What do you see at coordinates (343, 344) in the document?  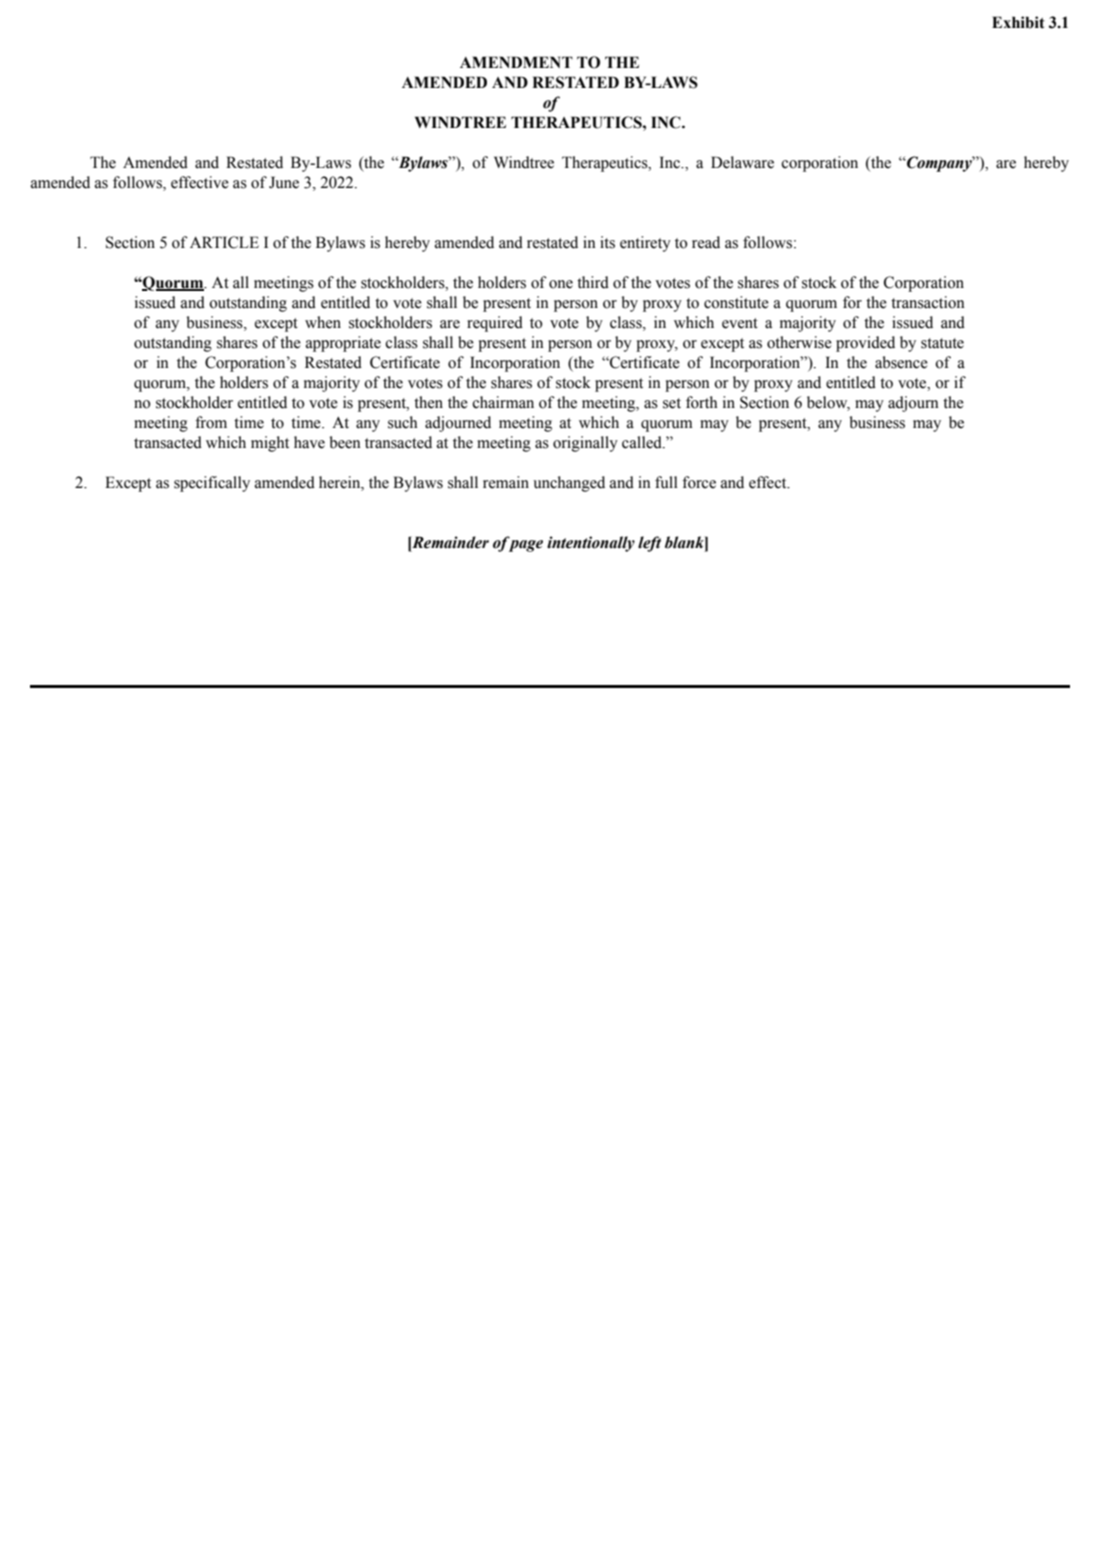 I see `appropriate` at bounding box center [343, 344].
